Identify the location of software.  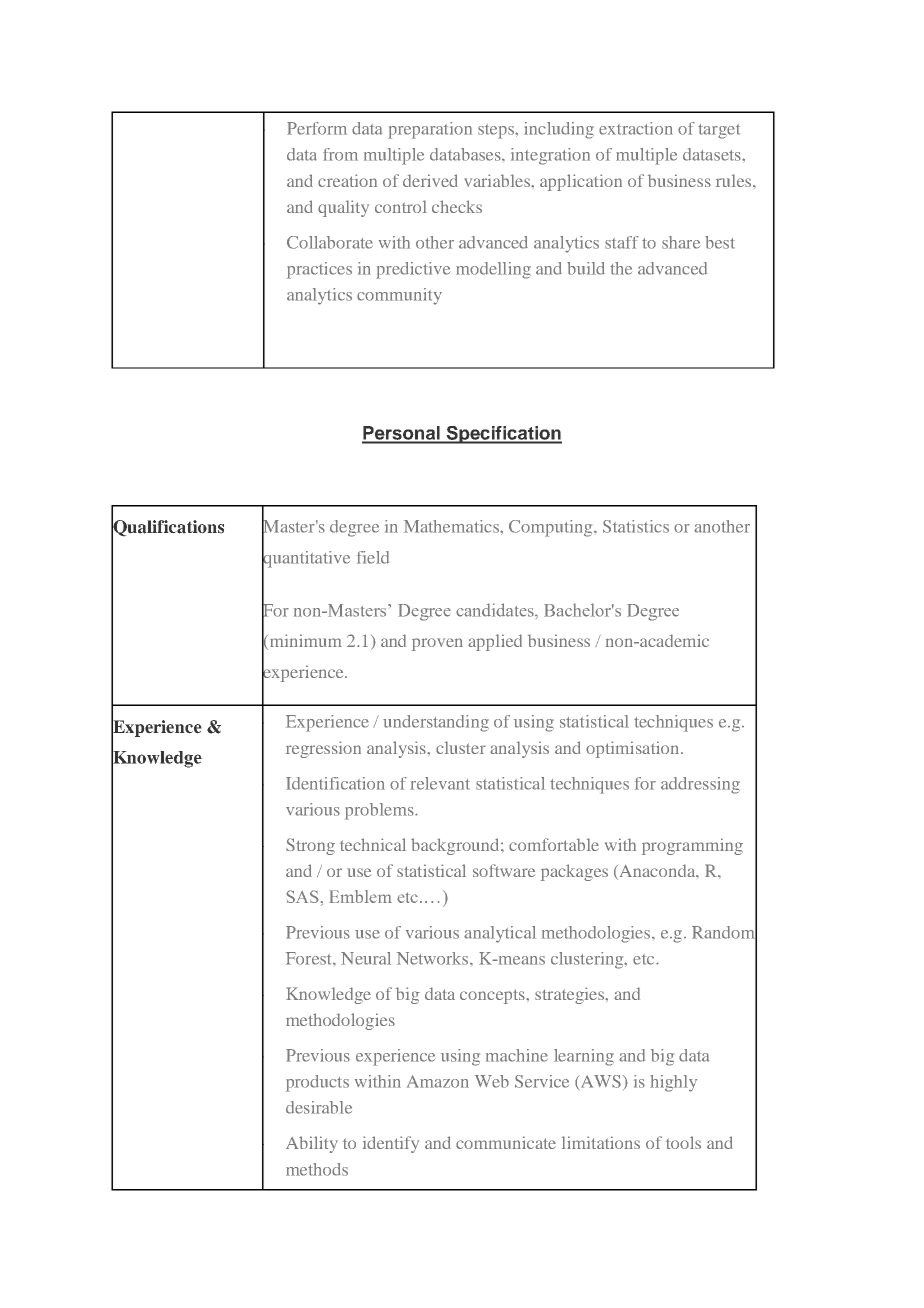
(504, 870).
